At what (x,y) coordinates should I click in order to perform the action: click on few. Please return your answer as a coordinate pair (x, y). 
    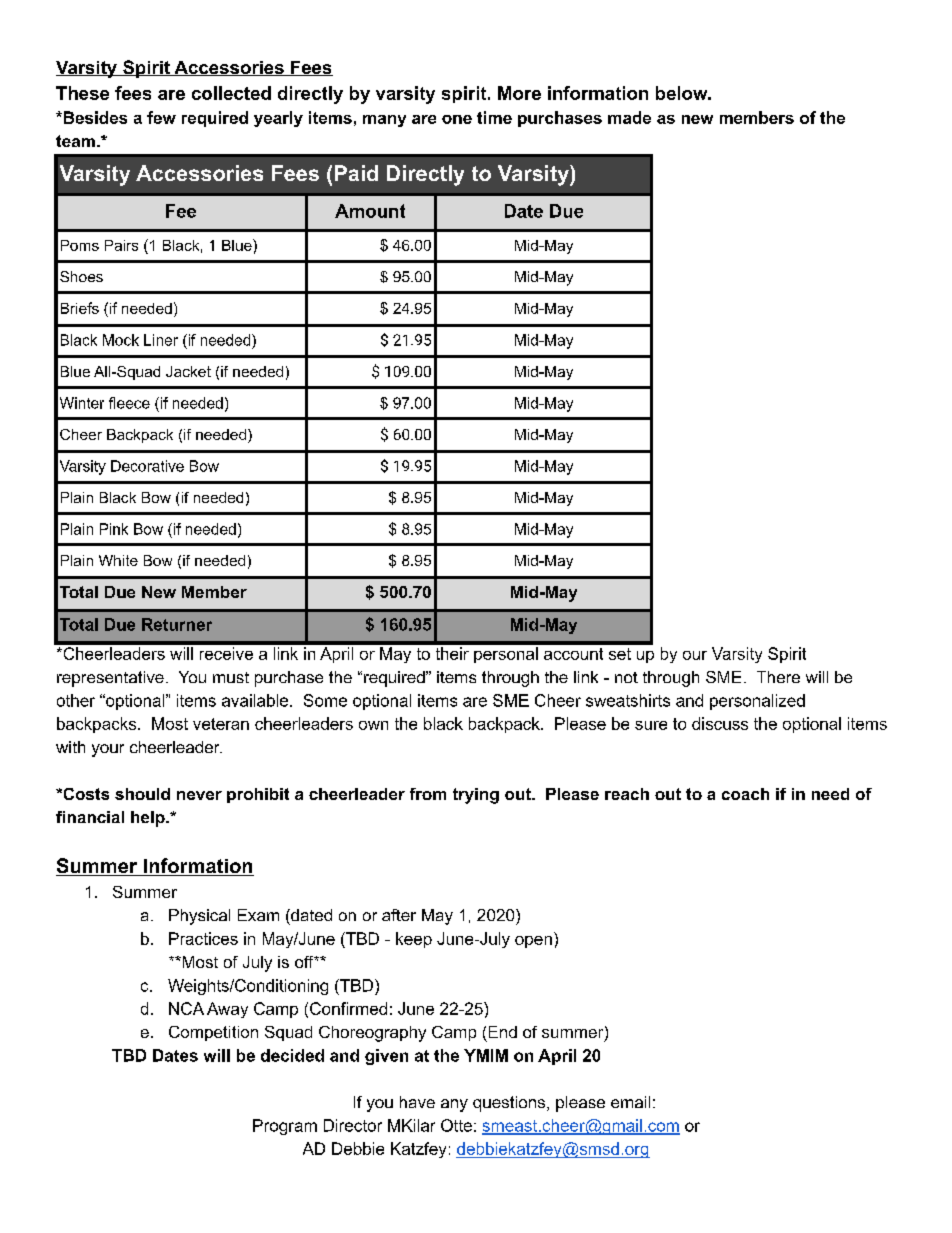
    Looking at the image, I should click on (161, 117).
